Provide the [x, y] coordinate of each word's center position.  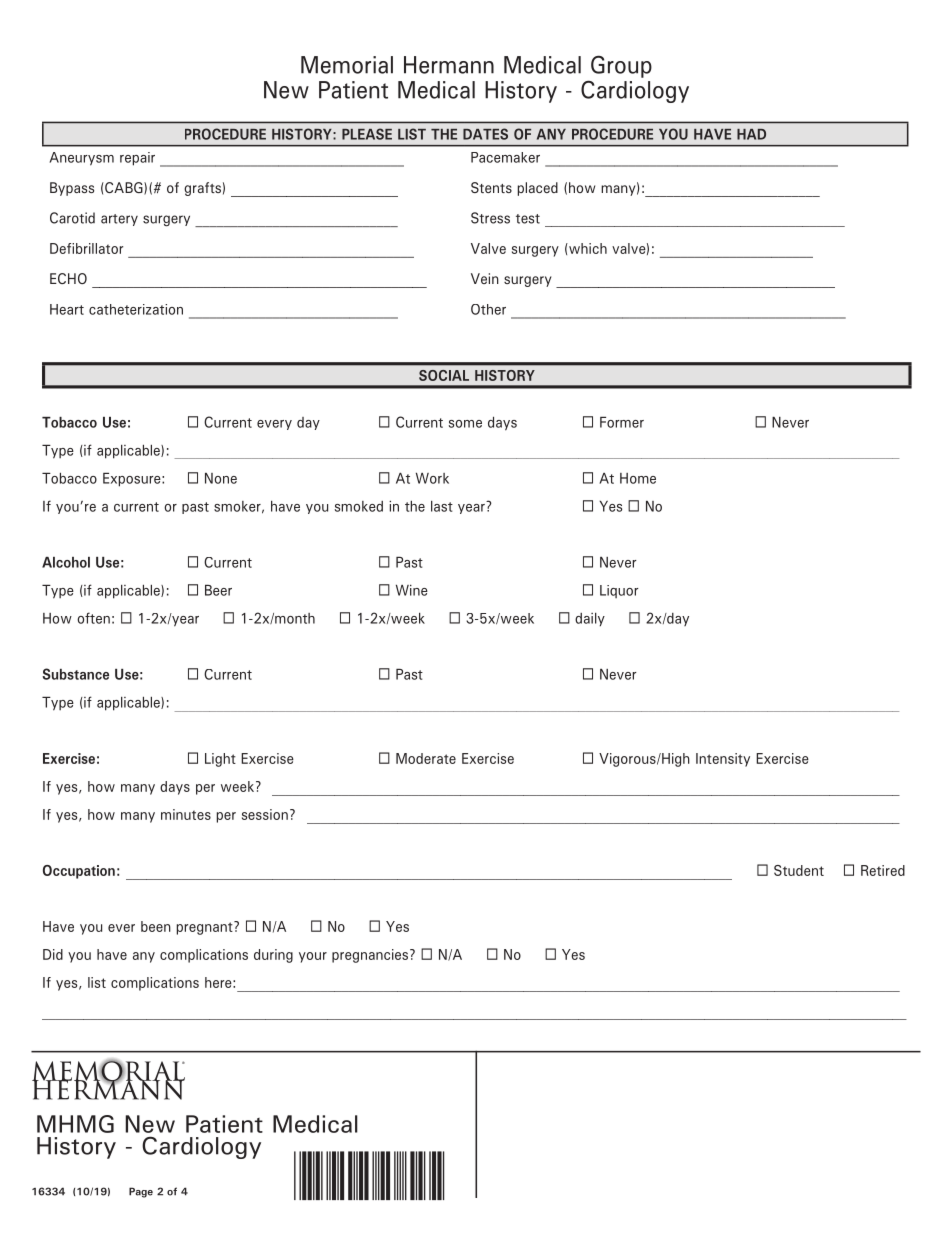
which [587, 248]
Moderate [426, 758]
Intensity [723, 760]
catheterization [136, 309]
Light [220, 760]
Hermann [449, 65]
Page [141, 1192]
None [221, 478]
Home [638, 478]
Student [799, 870]
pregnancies [371, 956]
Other [488, 309]
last [442, 506]
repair [137, 159]
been [156, 926]
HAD [751, 134]
